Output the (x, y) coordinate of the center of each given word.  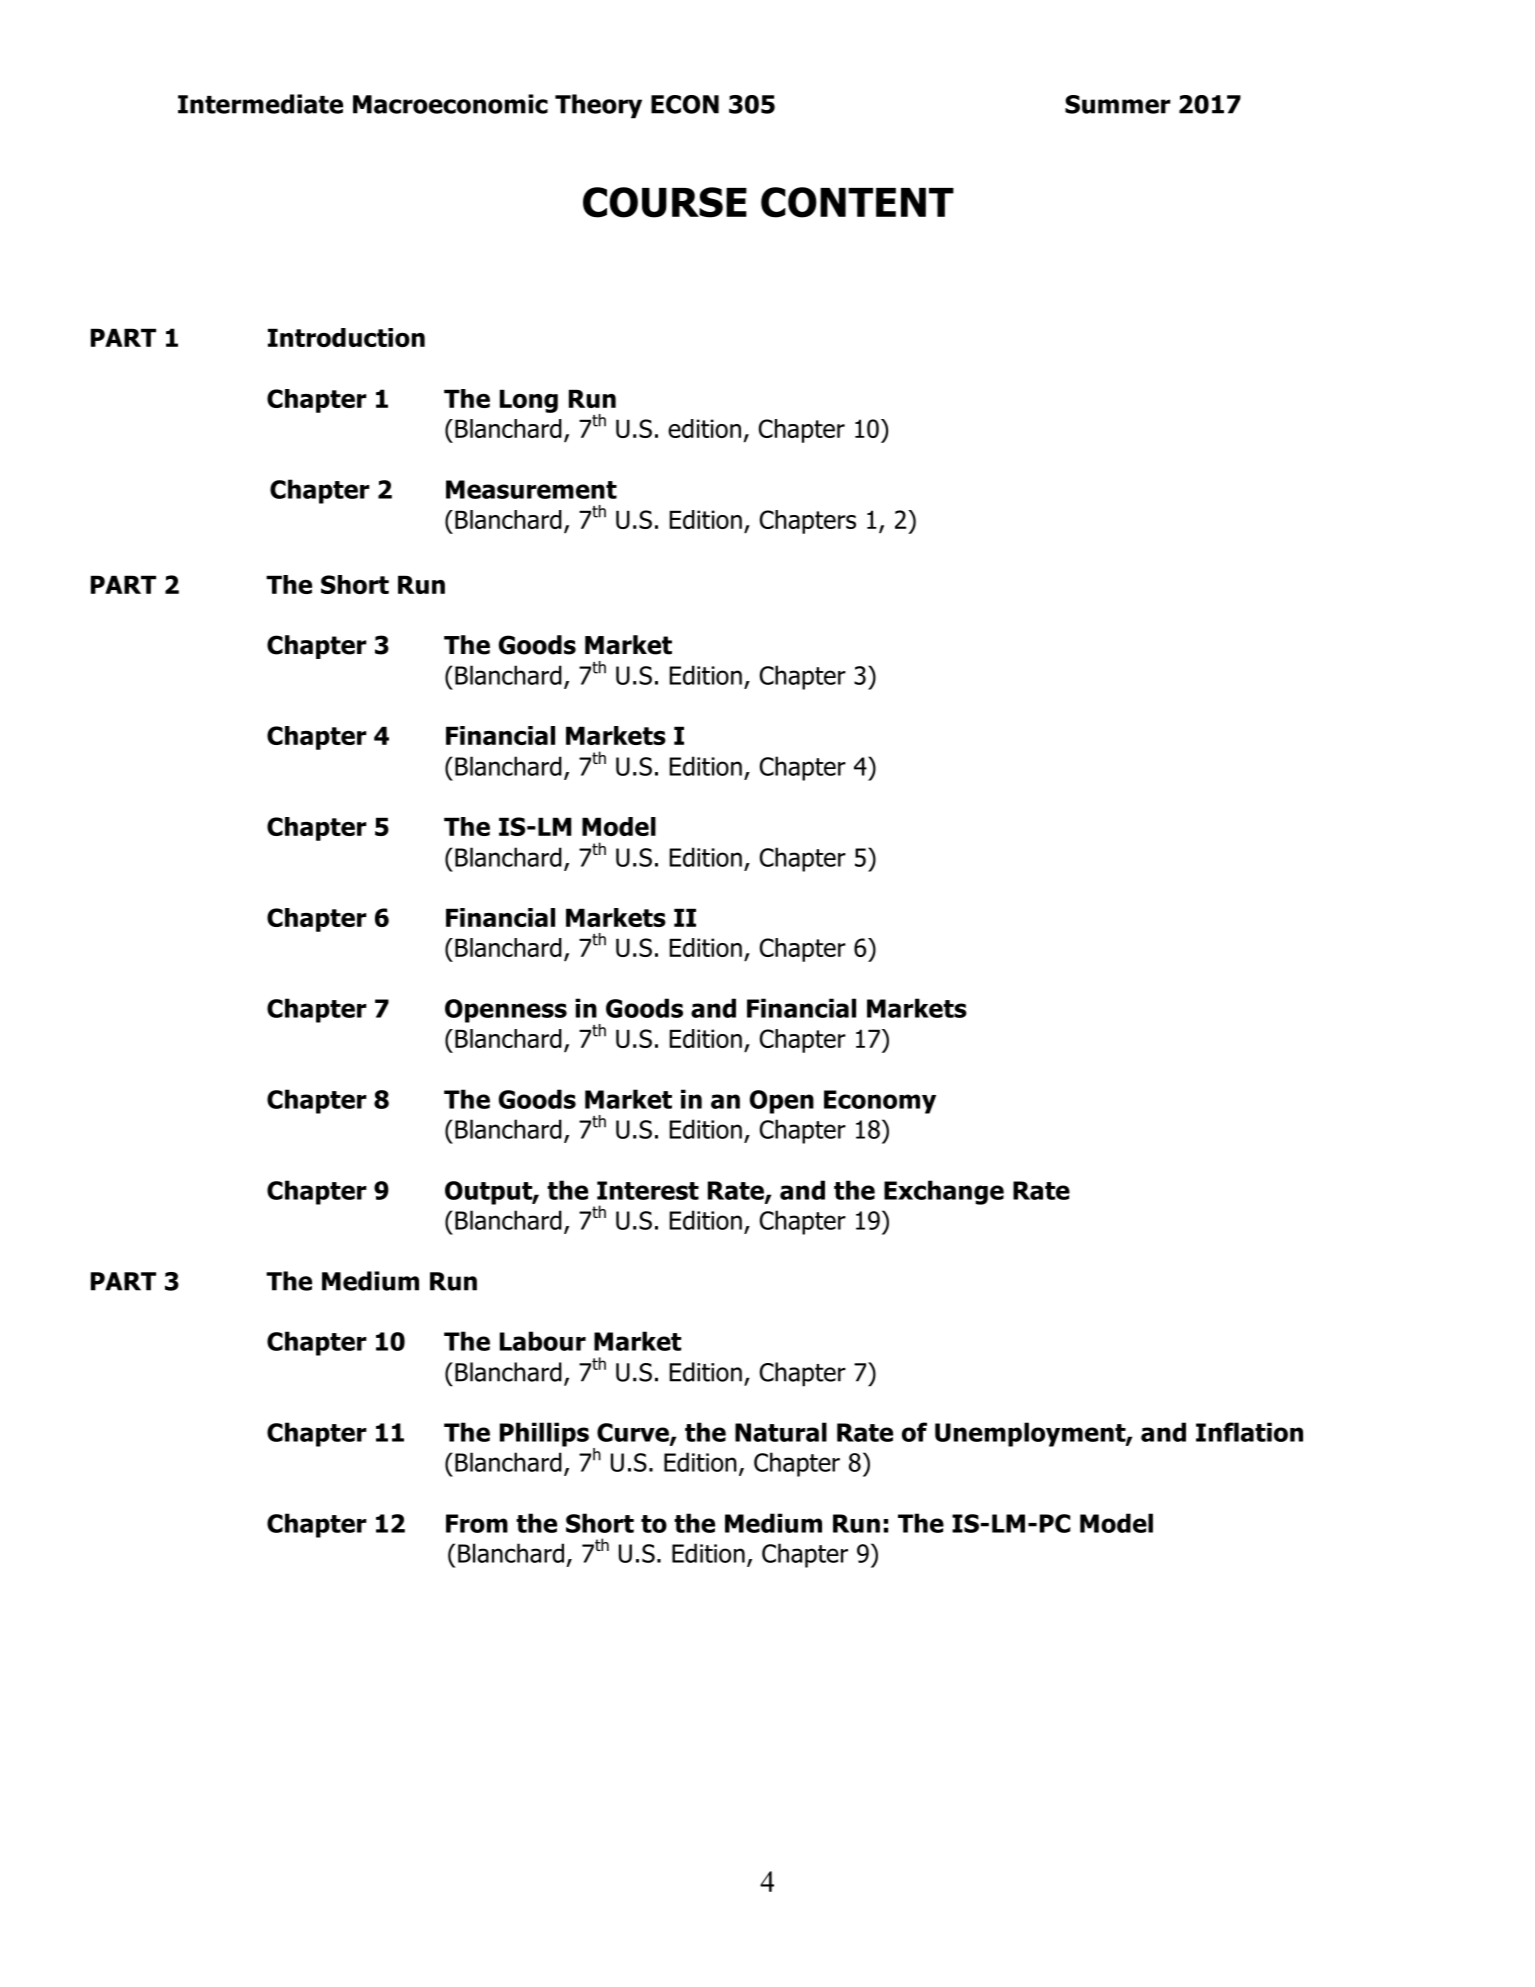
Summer (1118, 104)
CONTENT (857, 202)
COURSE (665, 202)
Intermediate (260, 104)
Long (529, 401)
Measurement (531, 489)
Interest (648, 1190)
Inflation (1249, 1432)
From (477, 1523)
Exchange (944, 1192)
